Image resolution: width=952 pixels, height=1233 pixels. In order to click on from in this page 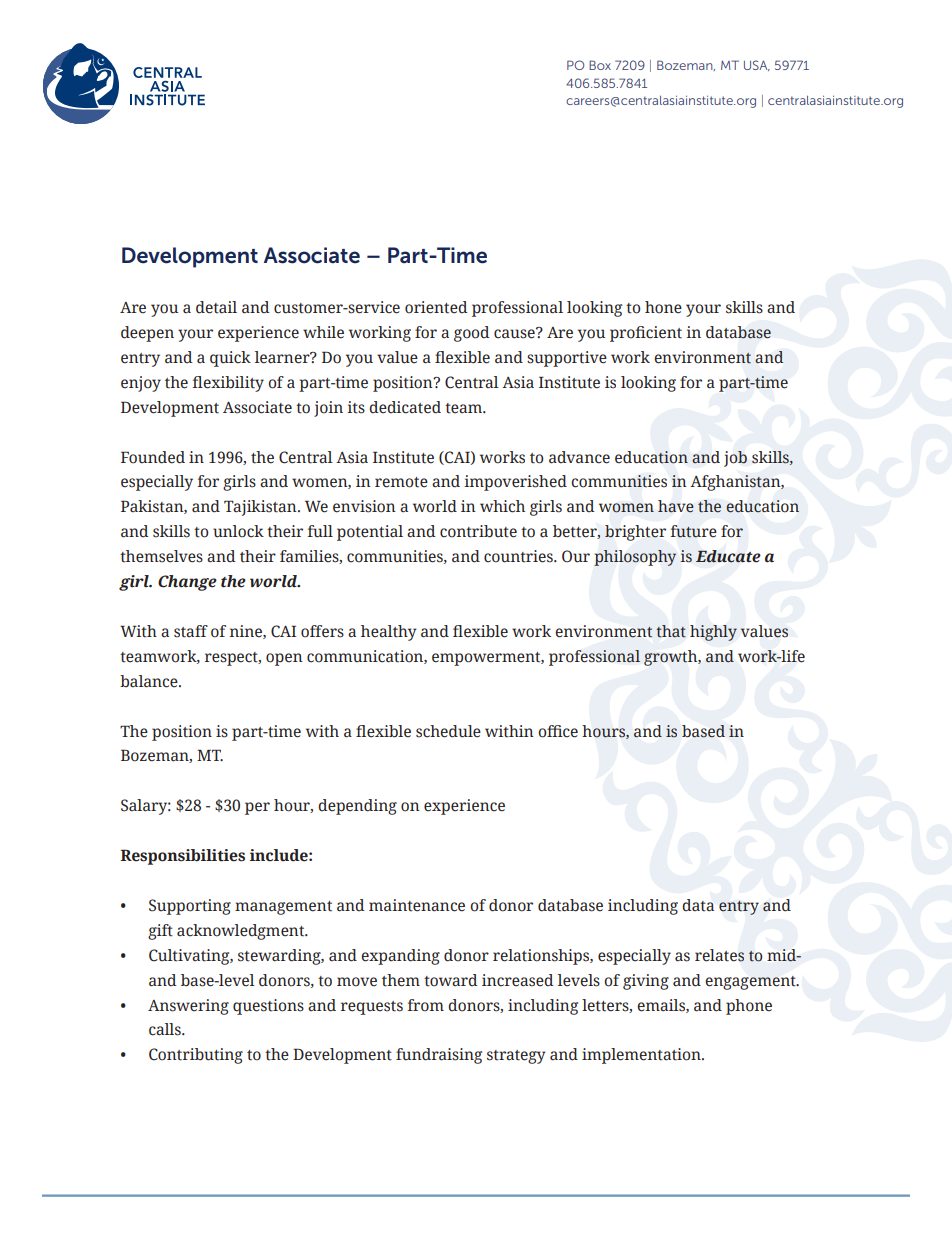, I will do `click(426, 1005)`.
